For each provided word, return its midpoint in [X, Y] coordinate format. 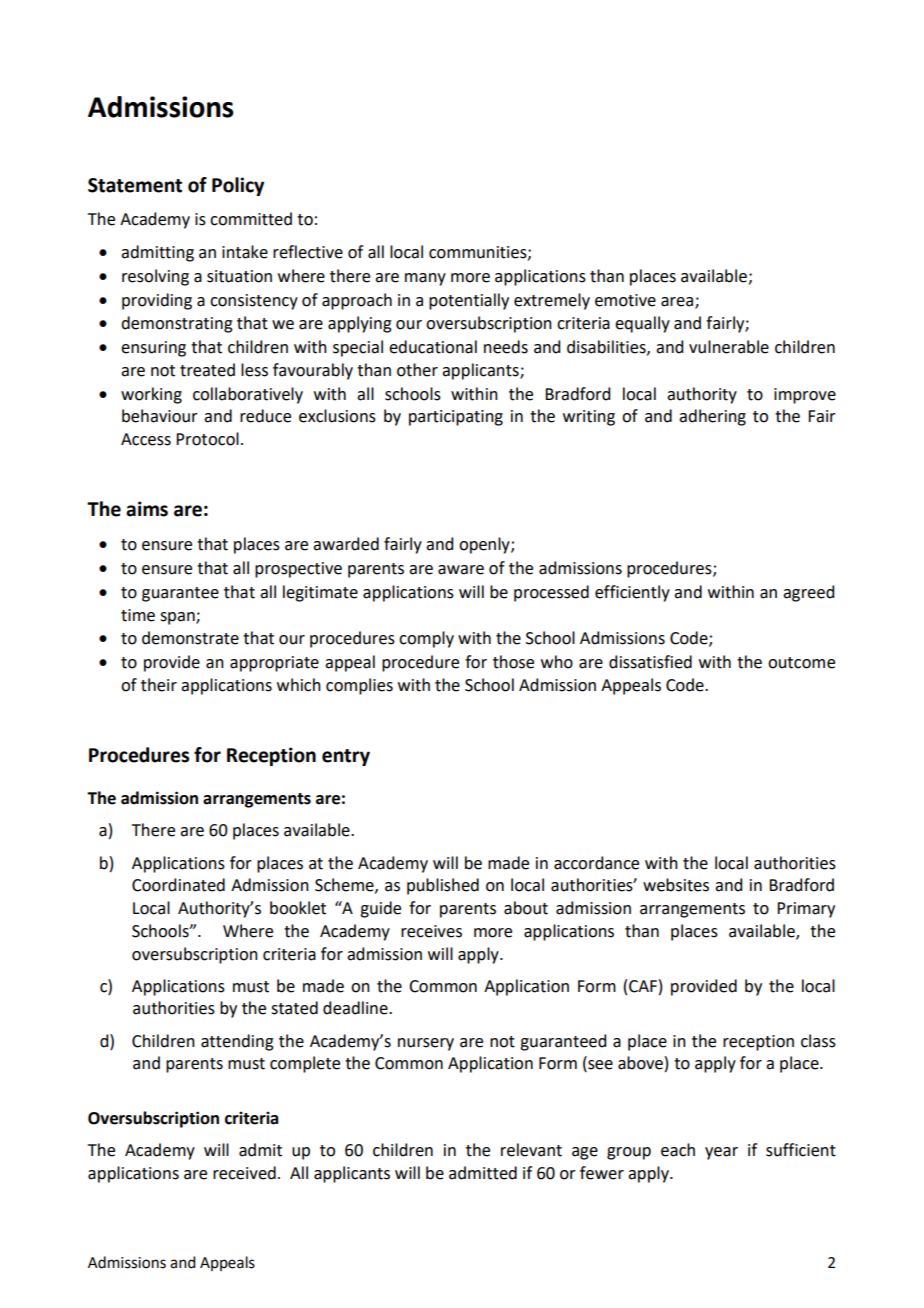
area [677, 302]
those [513, 662]
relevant [531, 1150]
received [244, 1173]
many [425, 279]
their [159, 685]
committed [251, 219]
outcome [801, 663]
